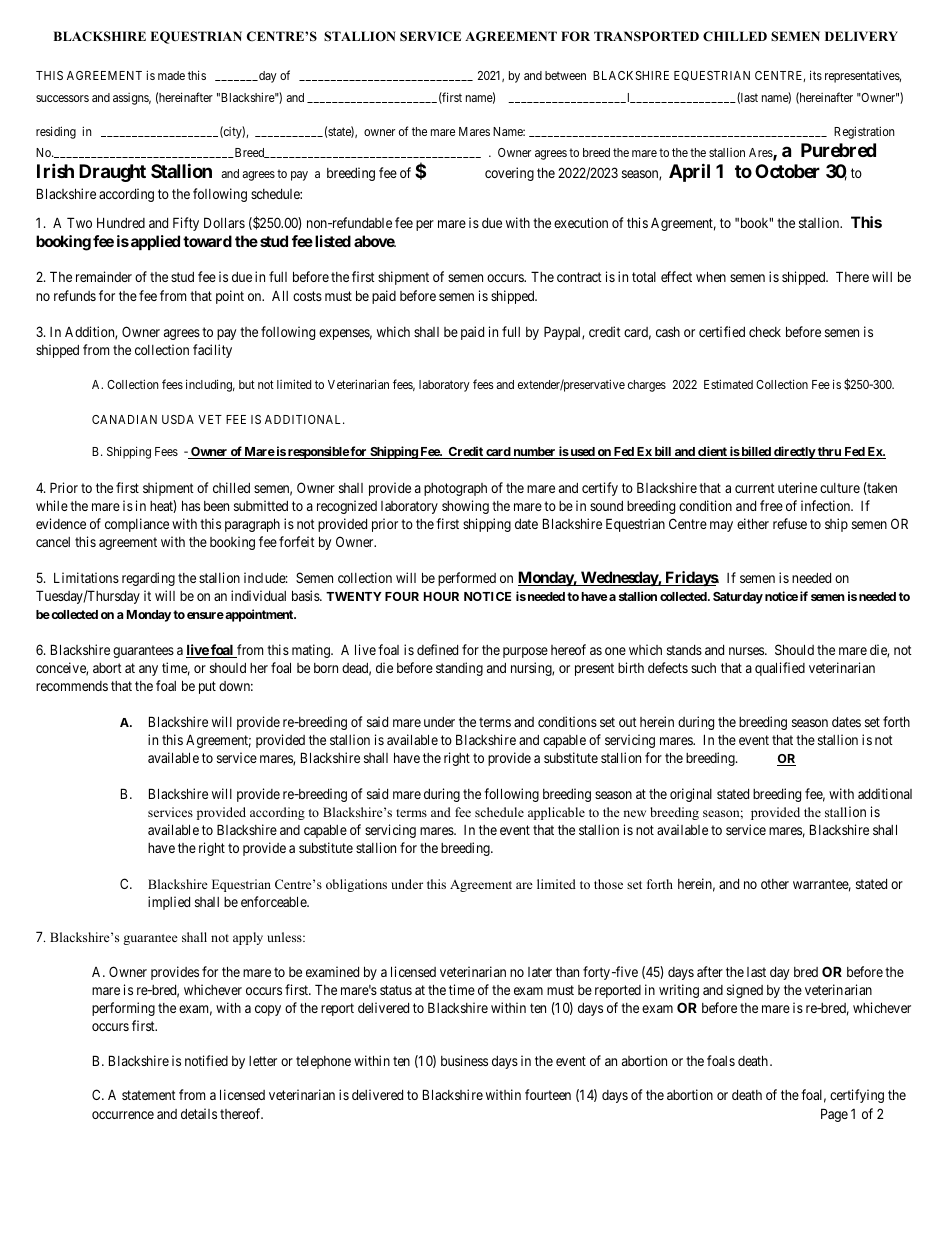  What do you see at coordinates (459, 669) in the page?
I see `standing` at bounding box center [459, 669].
